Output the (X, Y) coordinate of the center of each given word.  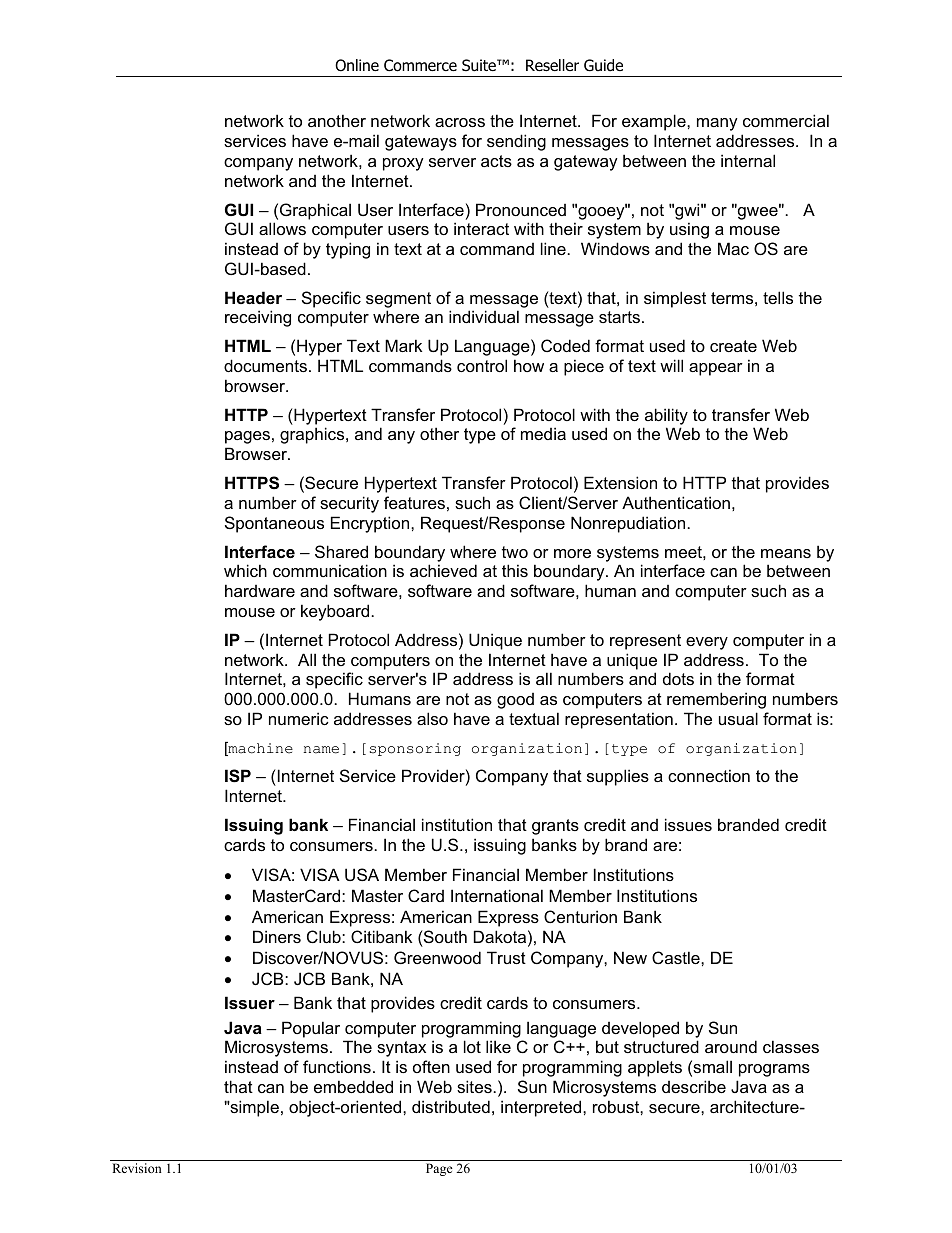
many (717, 124)
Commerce (420, 65)
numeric (299, 718)
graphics (313, 435)
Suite (480, 65)
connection (709, 775)
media (543, 433)
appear (716, 369)
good (515, 701)
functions (337, 1066)
